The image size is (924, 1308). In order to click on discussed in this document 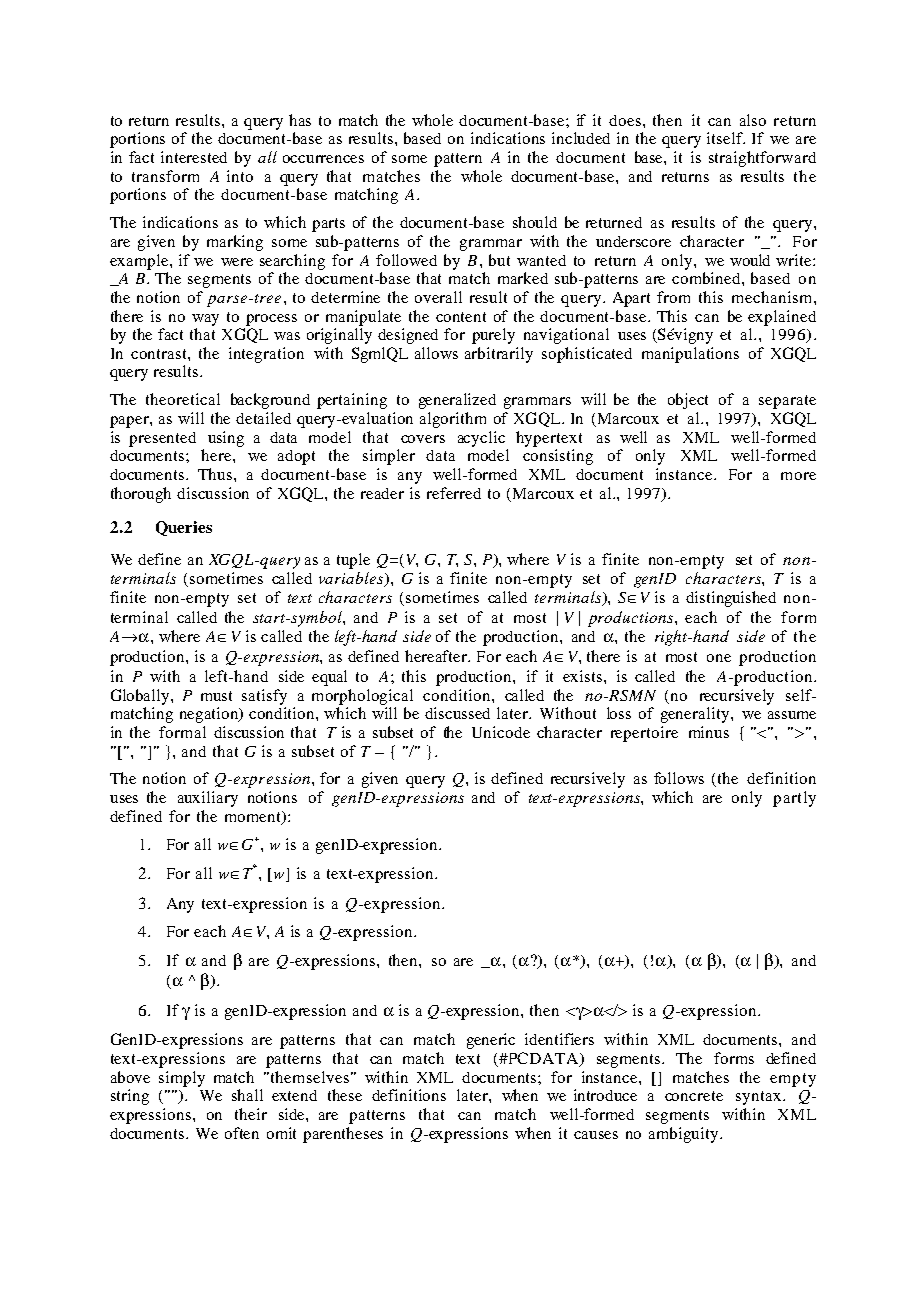, I will do `click(457, 713)`.
